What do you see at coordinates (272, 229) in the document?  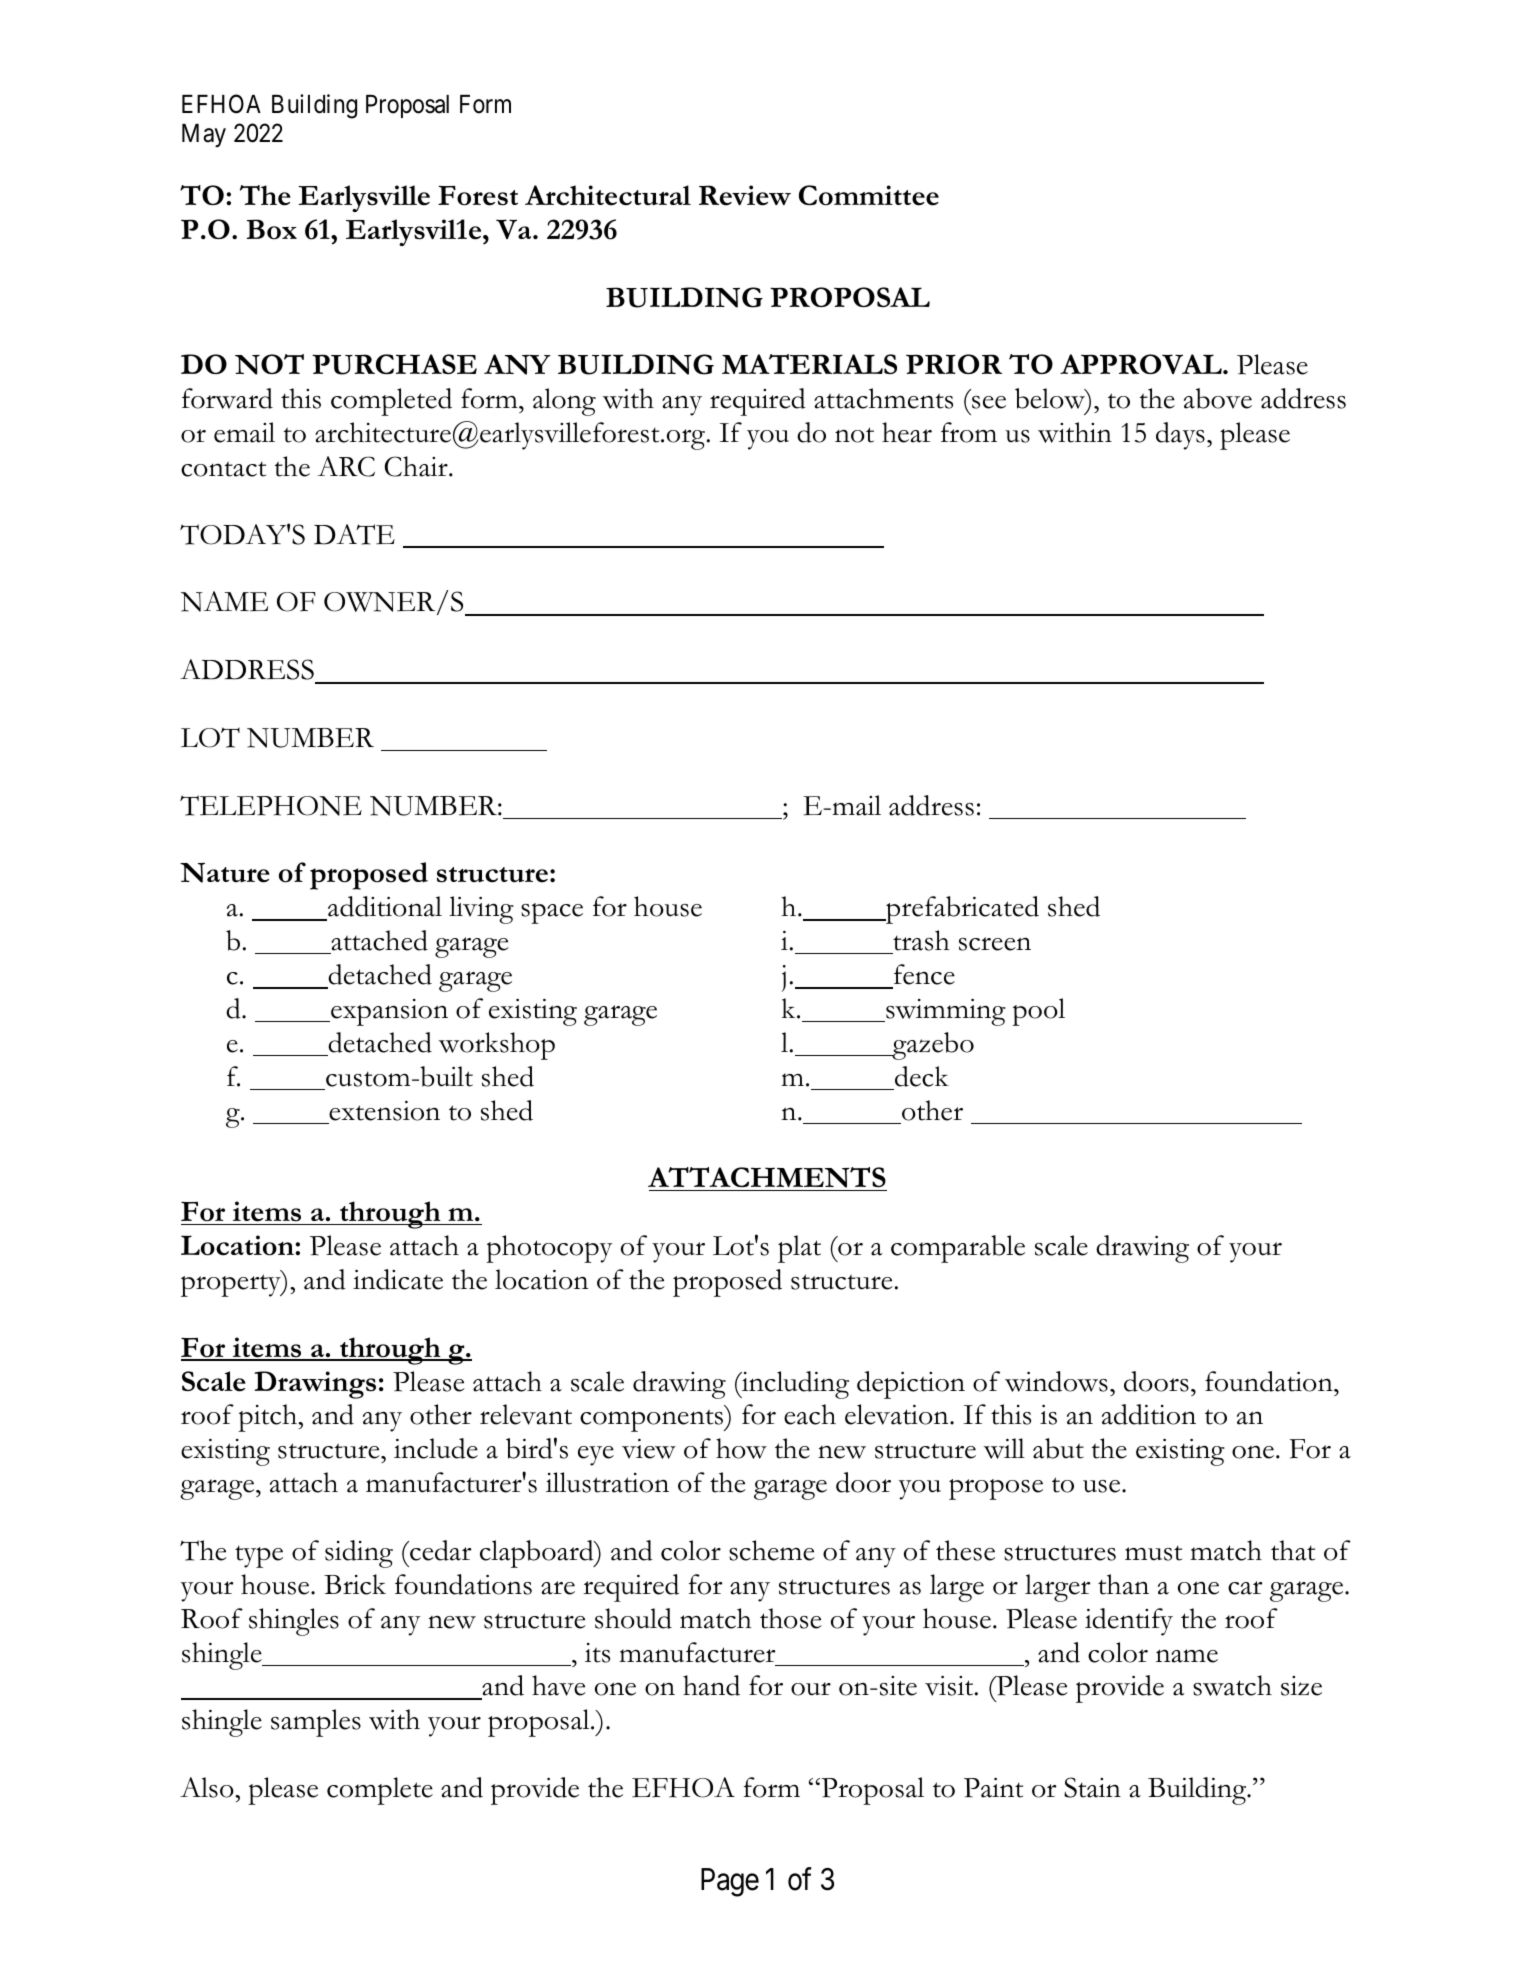 I see `Box` at bounding box center [272, 229].
